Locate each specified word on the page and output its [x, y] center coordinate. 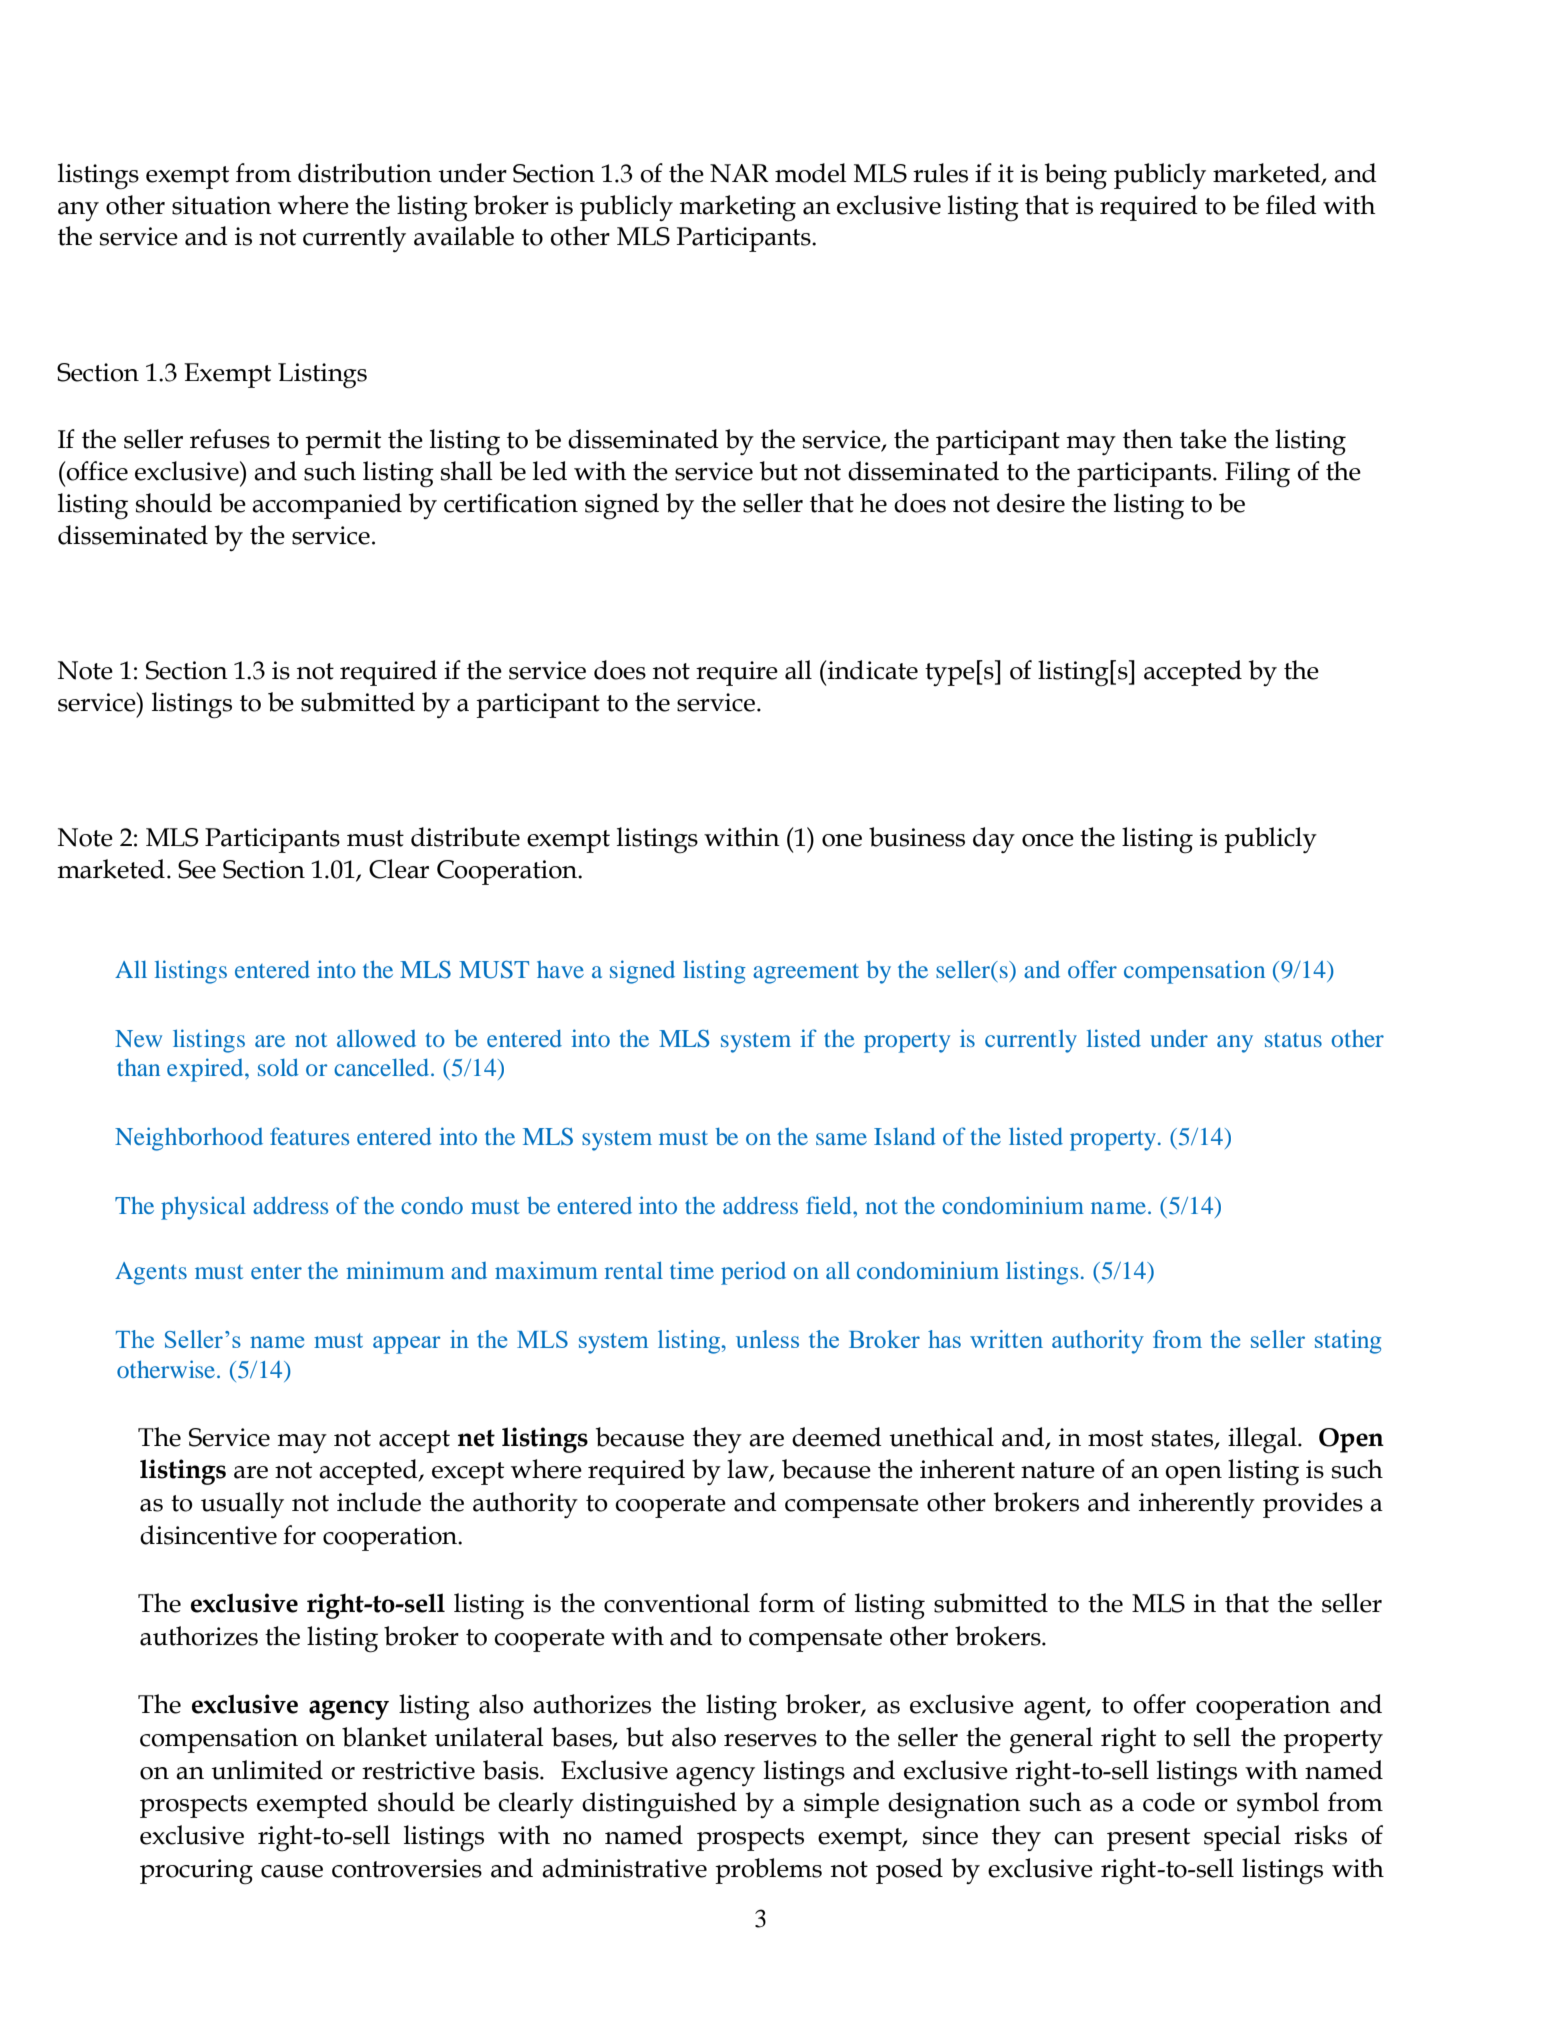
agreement [806, 974]
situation [222, 205]
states [1184, 1439]
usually [242, 1505]
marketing [738, 208]
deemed [837, 1437]
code [1169, 1802]
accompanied [327, 506]
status [1293, 1040]
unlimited [267, 1770]
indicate [872, 670]
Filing [1257, 474]
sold [278, 1067]
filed [1291, 205]
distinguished [659, 1805]
